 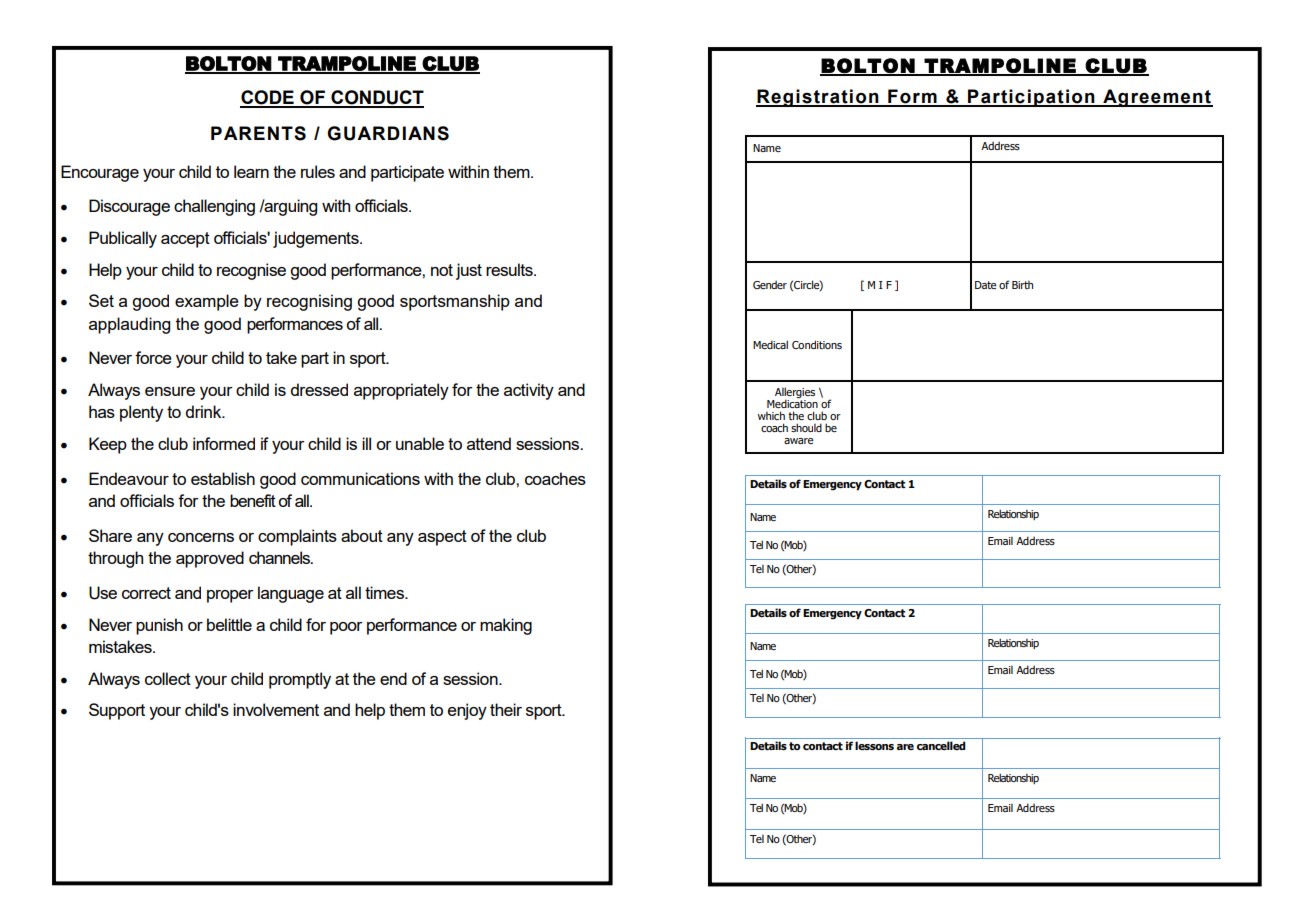 What do you see at coordinates (205, 411) in the screenshot?
I see `drink` at bounding box center [205, 411].
